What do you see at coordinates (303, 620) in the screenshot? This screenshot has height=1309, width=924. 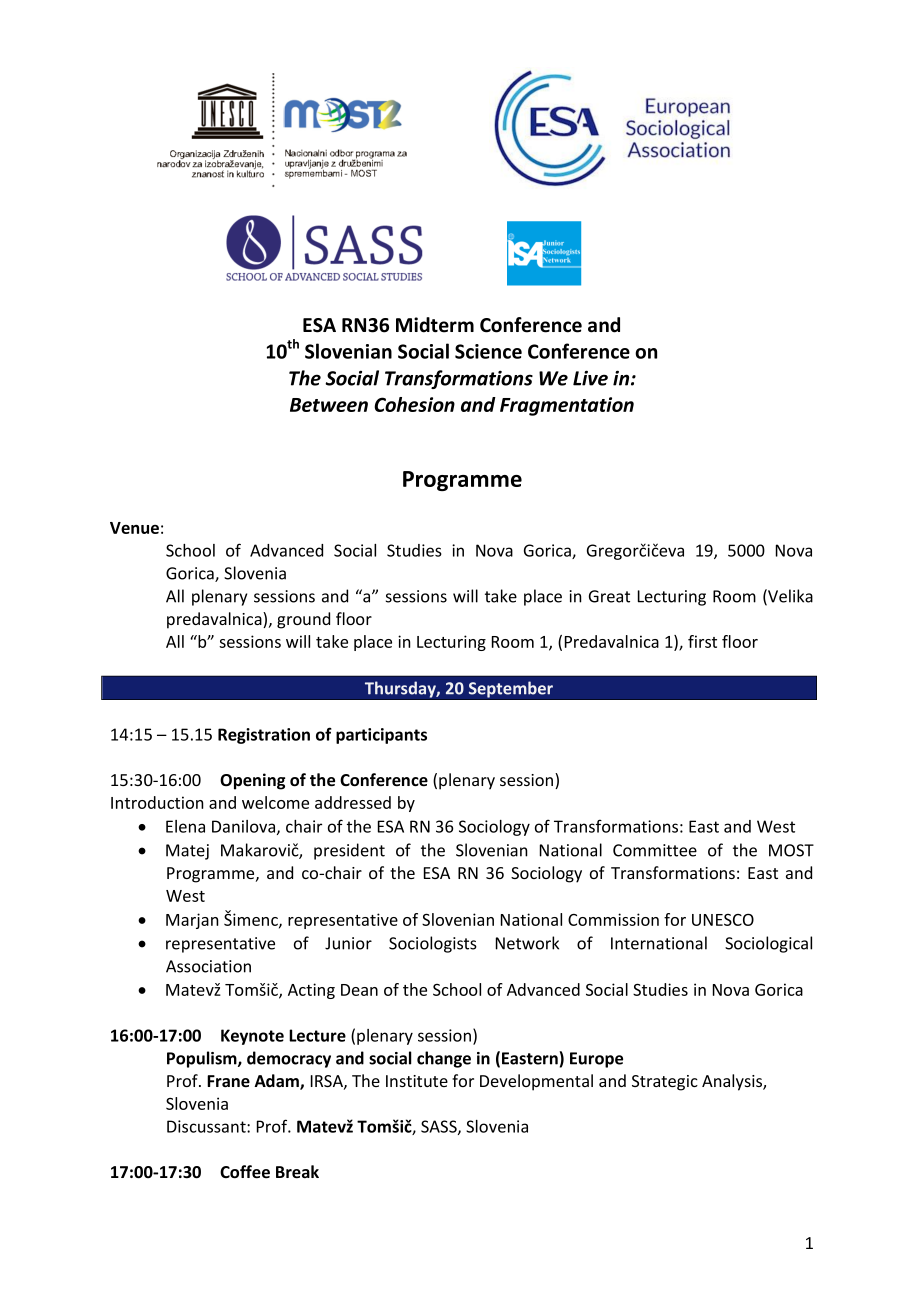 I see `ground` at bounding box center [303, 620].
